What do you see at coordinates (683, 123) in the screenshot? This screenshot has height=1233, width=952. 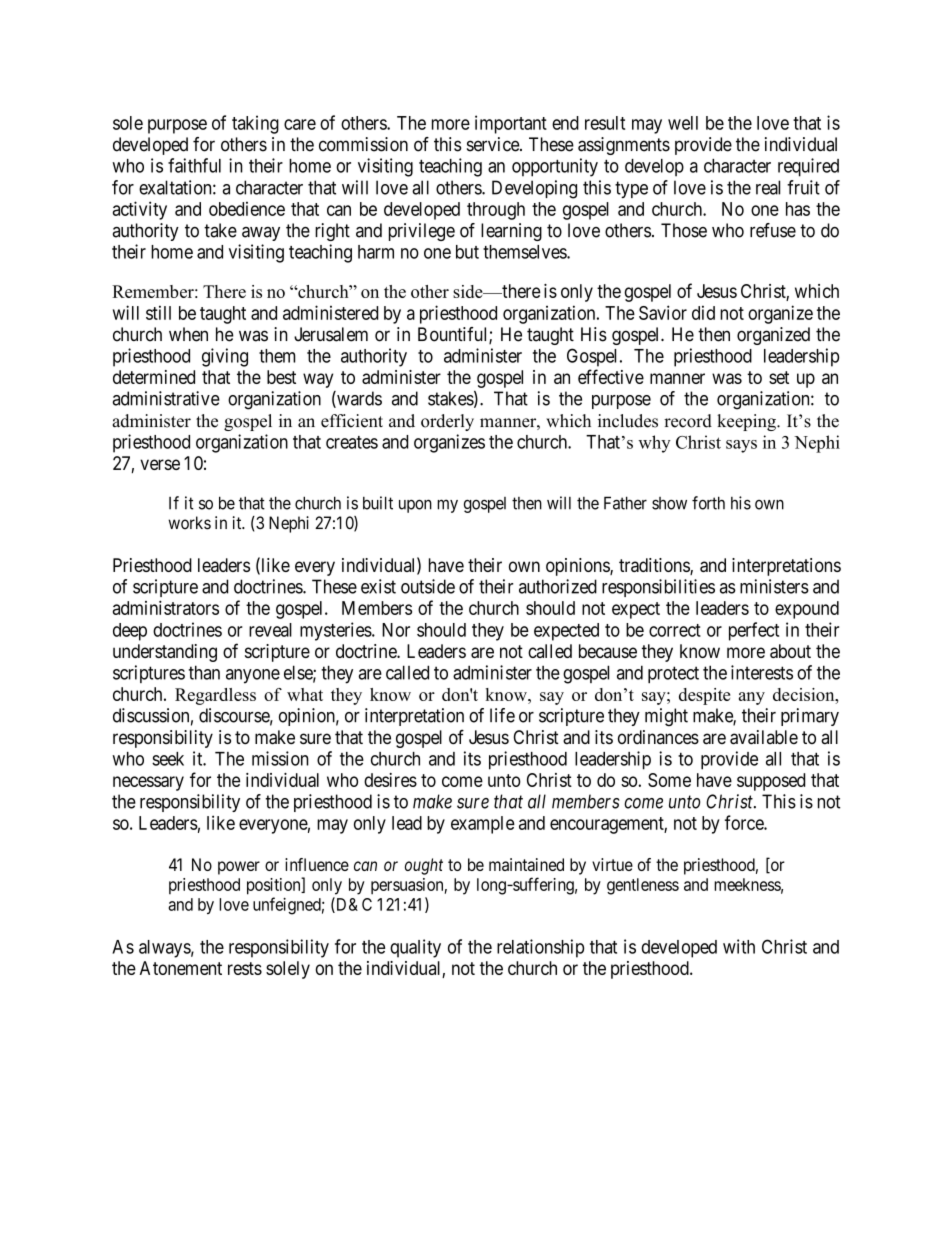 I see `well` at bounding box center [683, 123].
